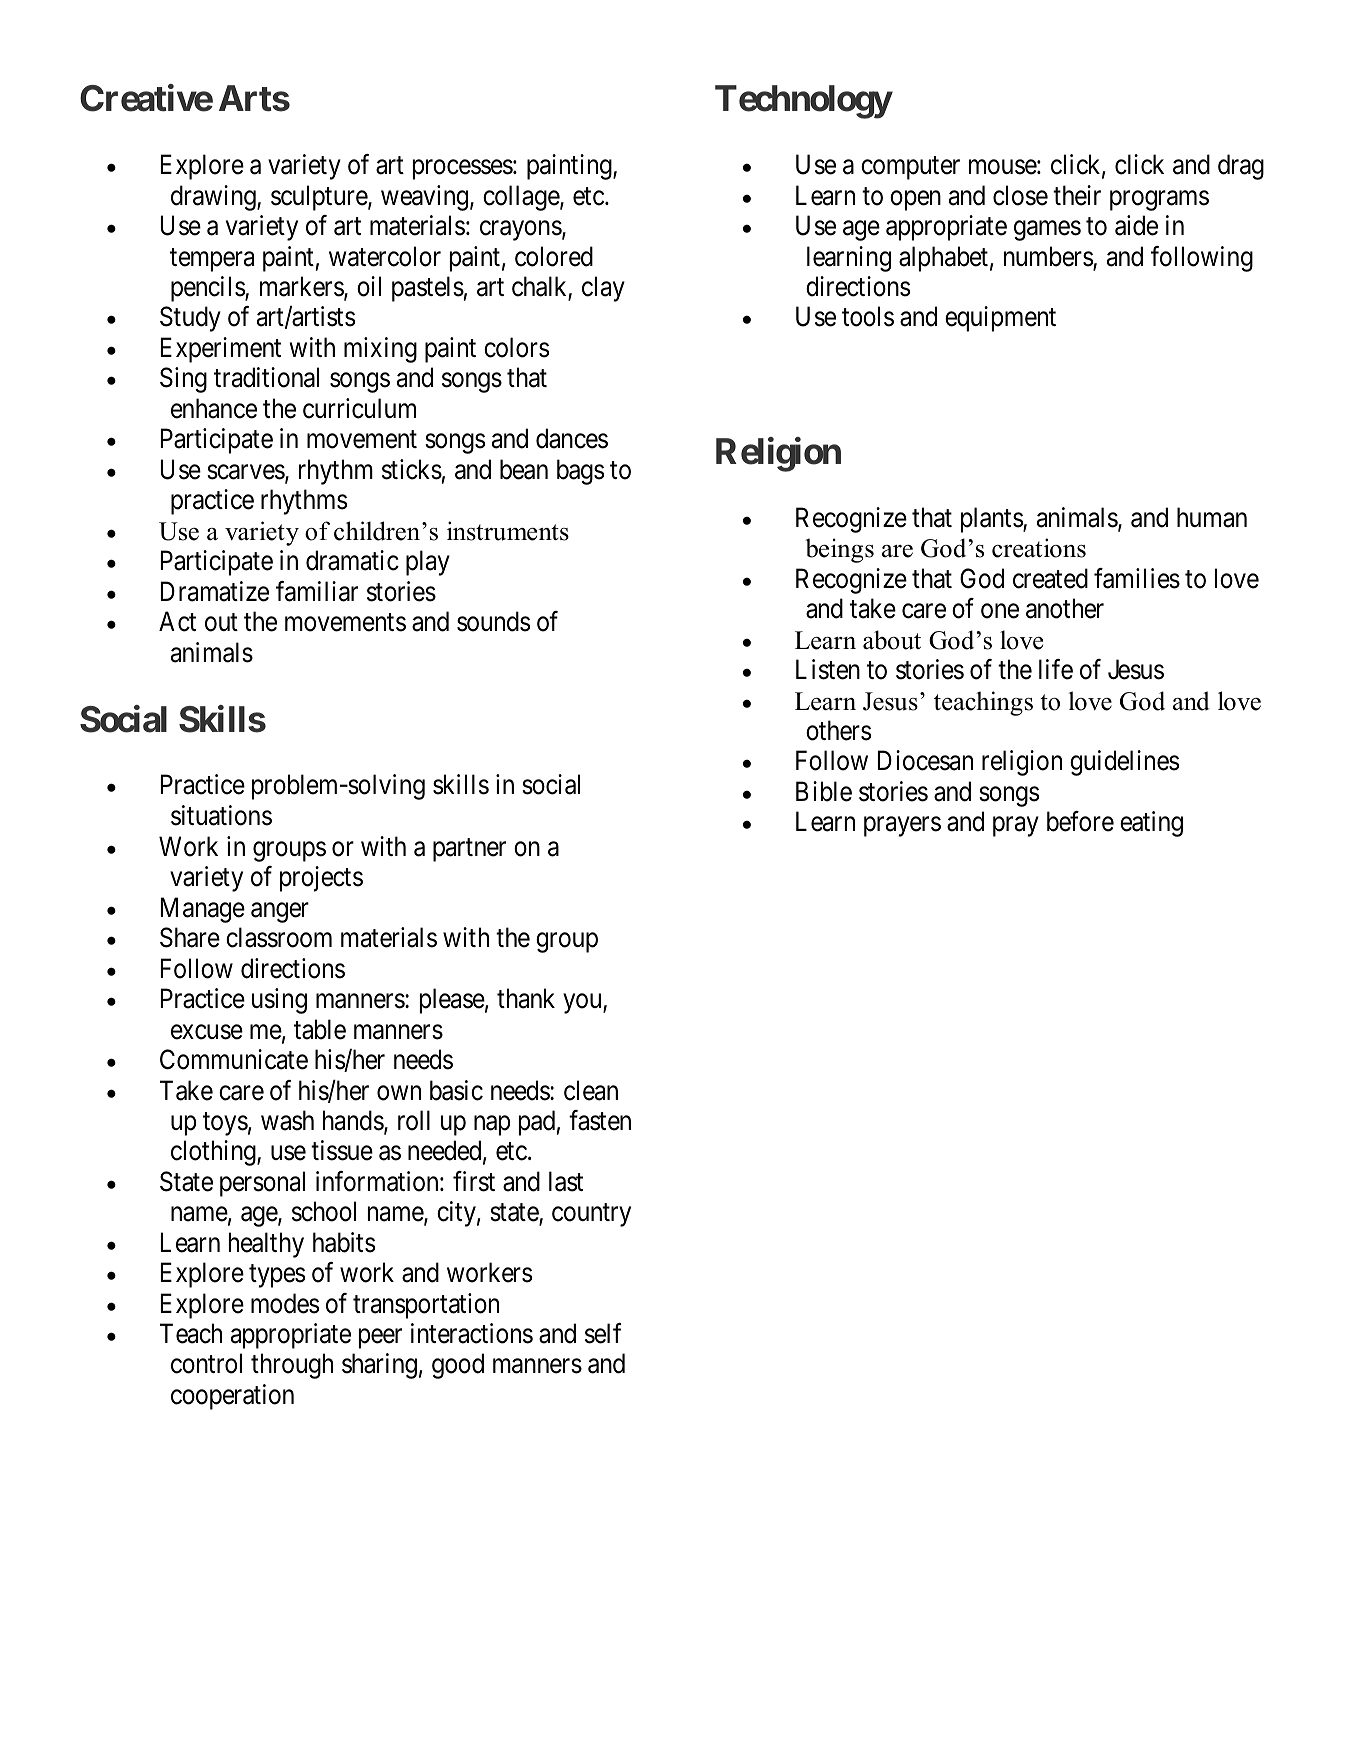  Describe the element at coordinates (1151, 824) in the screenshot. I see `eating` at that location.
